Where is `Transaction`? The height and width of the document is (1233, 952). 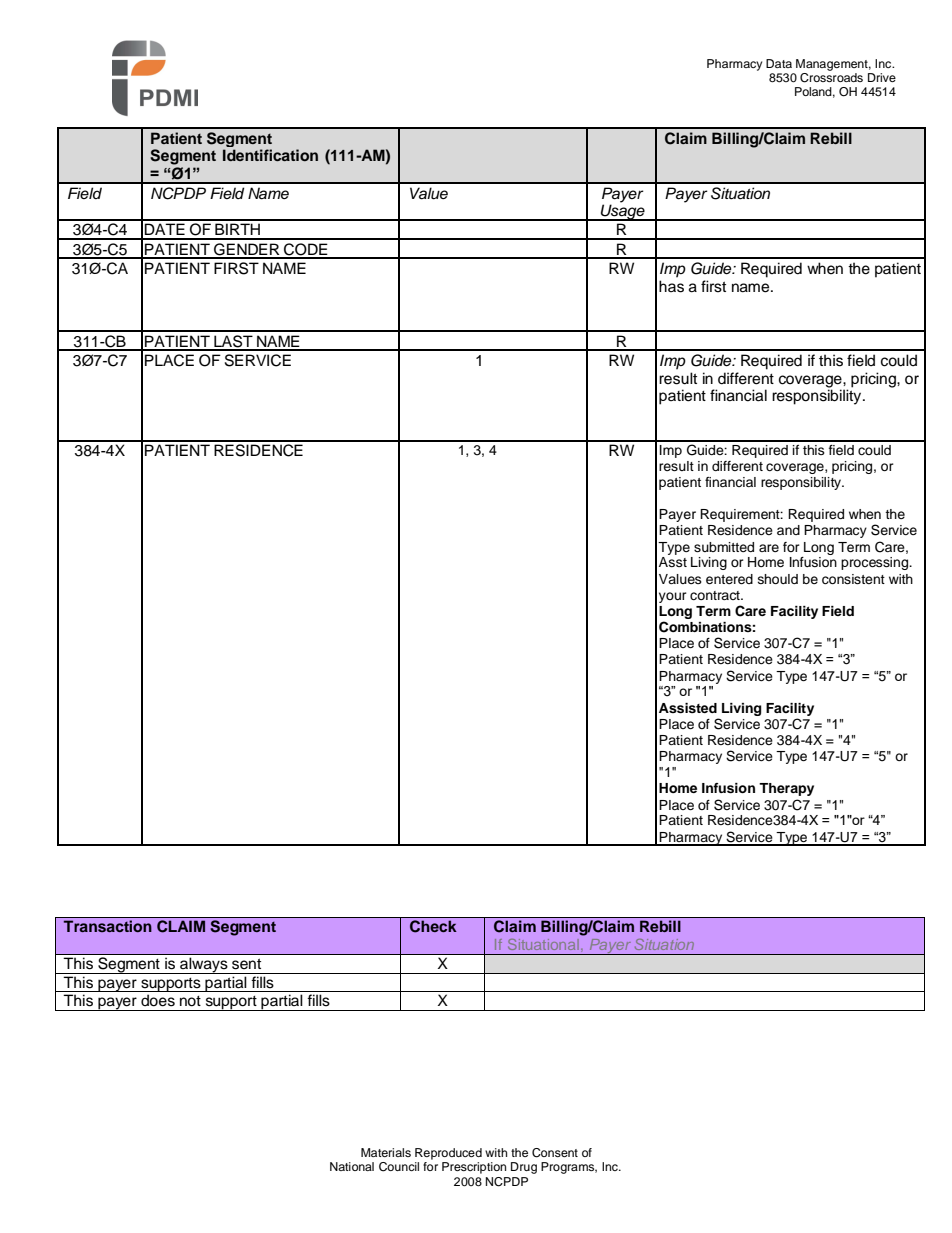 Transaction is located at coordinates (108, 926).
